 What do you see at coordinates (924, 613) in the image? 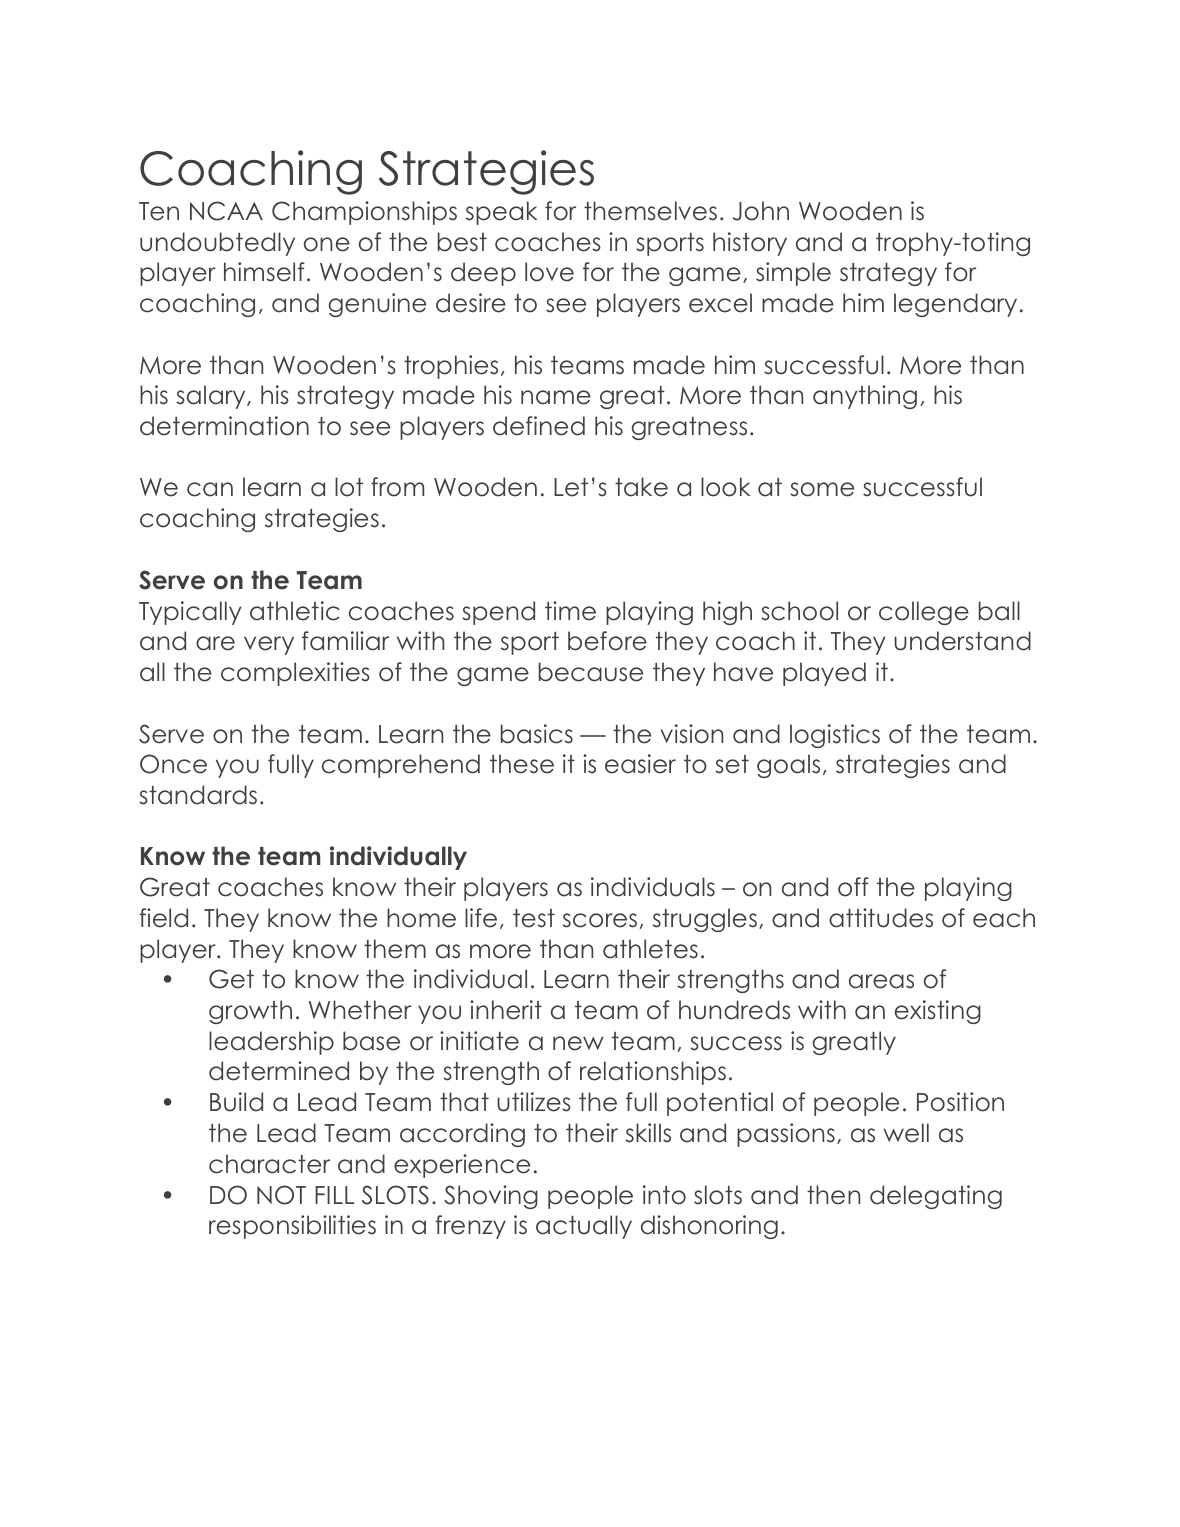
I see `college` at bounding box center [924, 613].
